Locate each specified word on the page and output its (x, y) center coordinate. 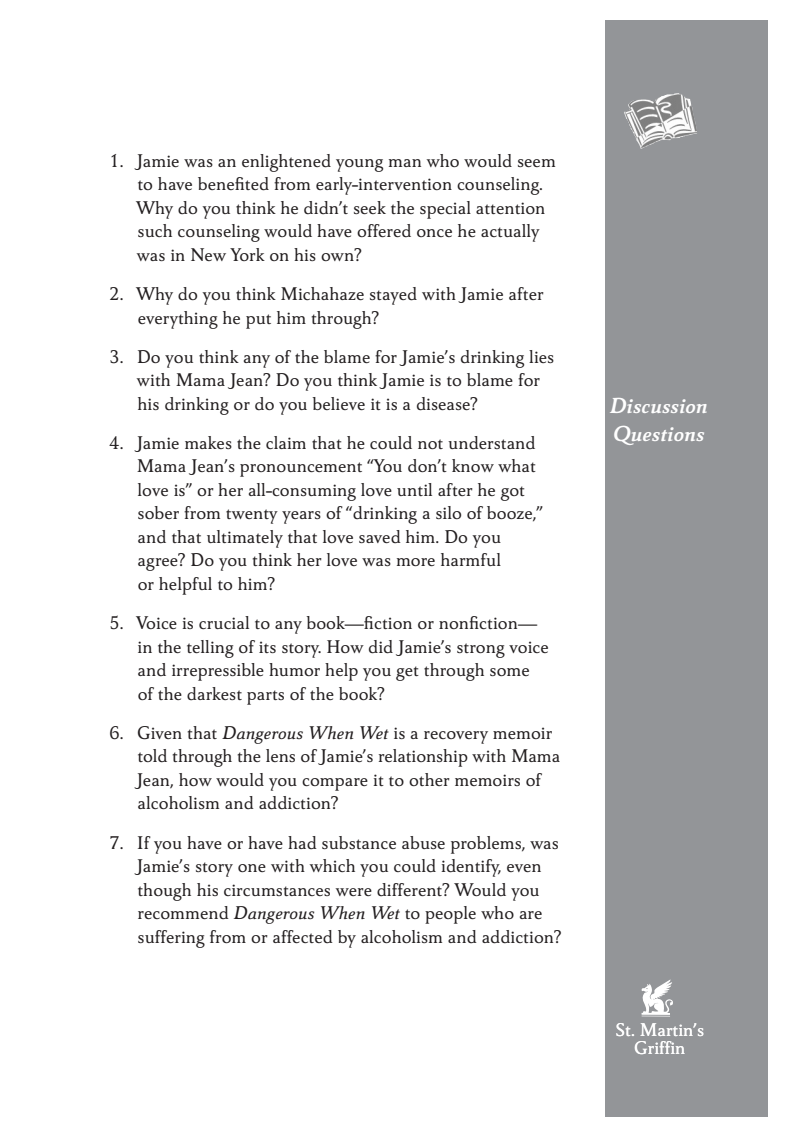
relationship (423, 758)
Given (160, 733)
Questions (659, 435)
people (450, 915)
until (414, 489)
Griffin (660, 1047)
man (405, 163)
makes (208, 442)
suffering (171, 939)
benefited (233, 184)
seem (536, 163)
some (509, 672)
